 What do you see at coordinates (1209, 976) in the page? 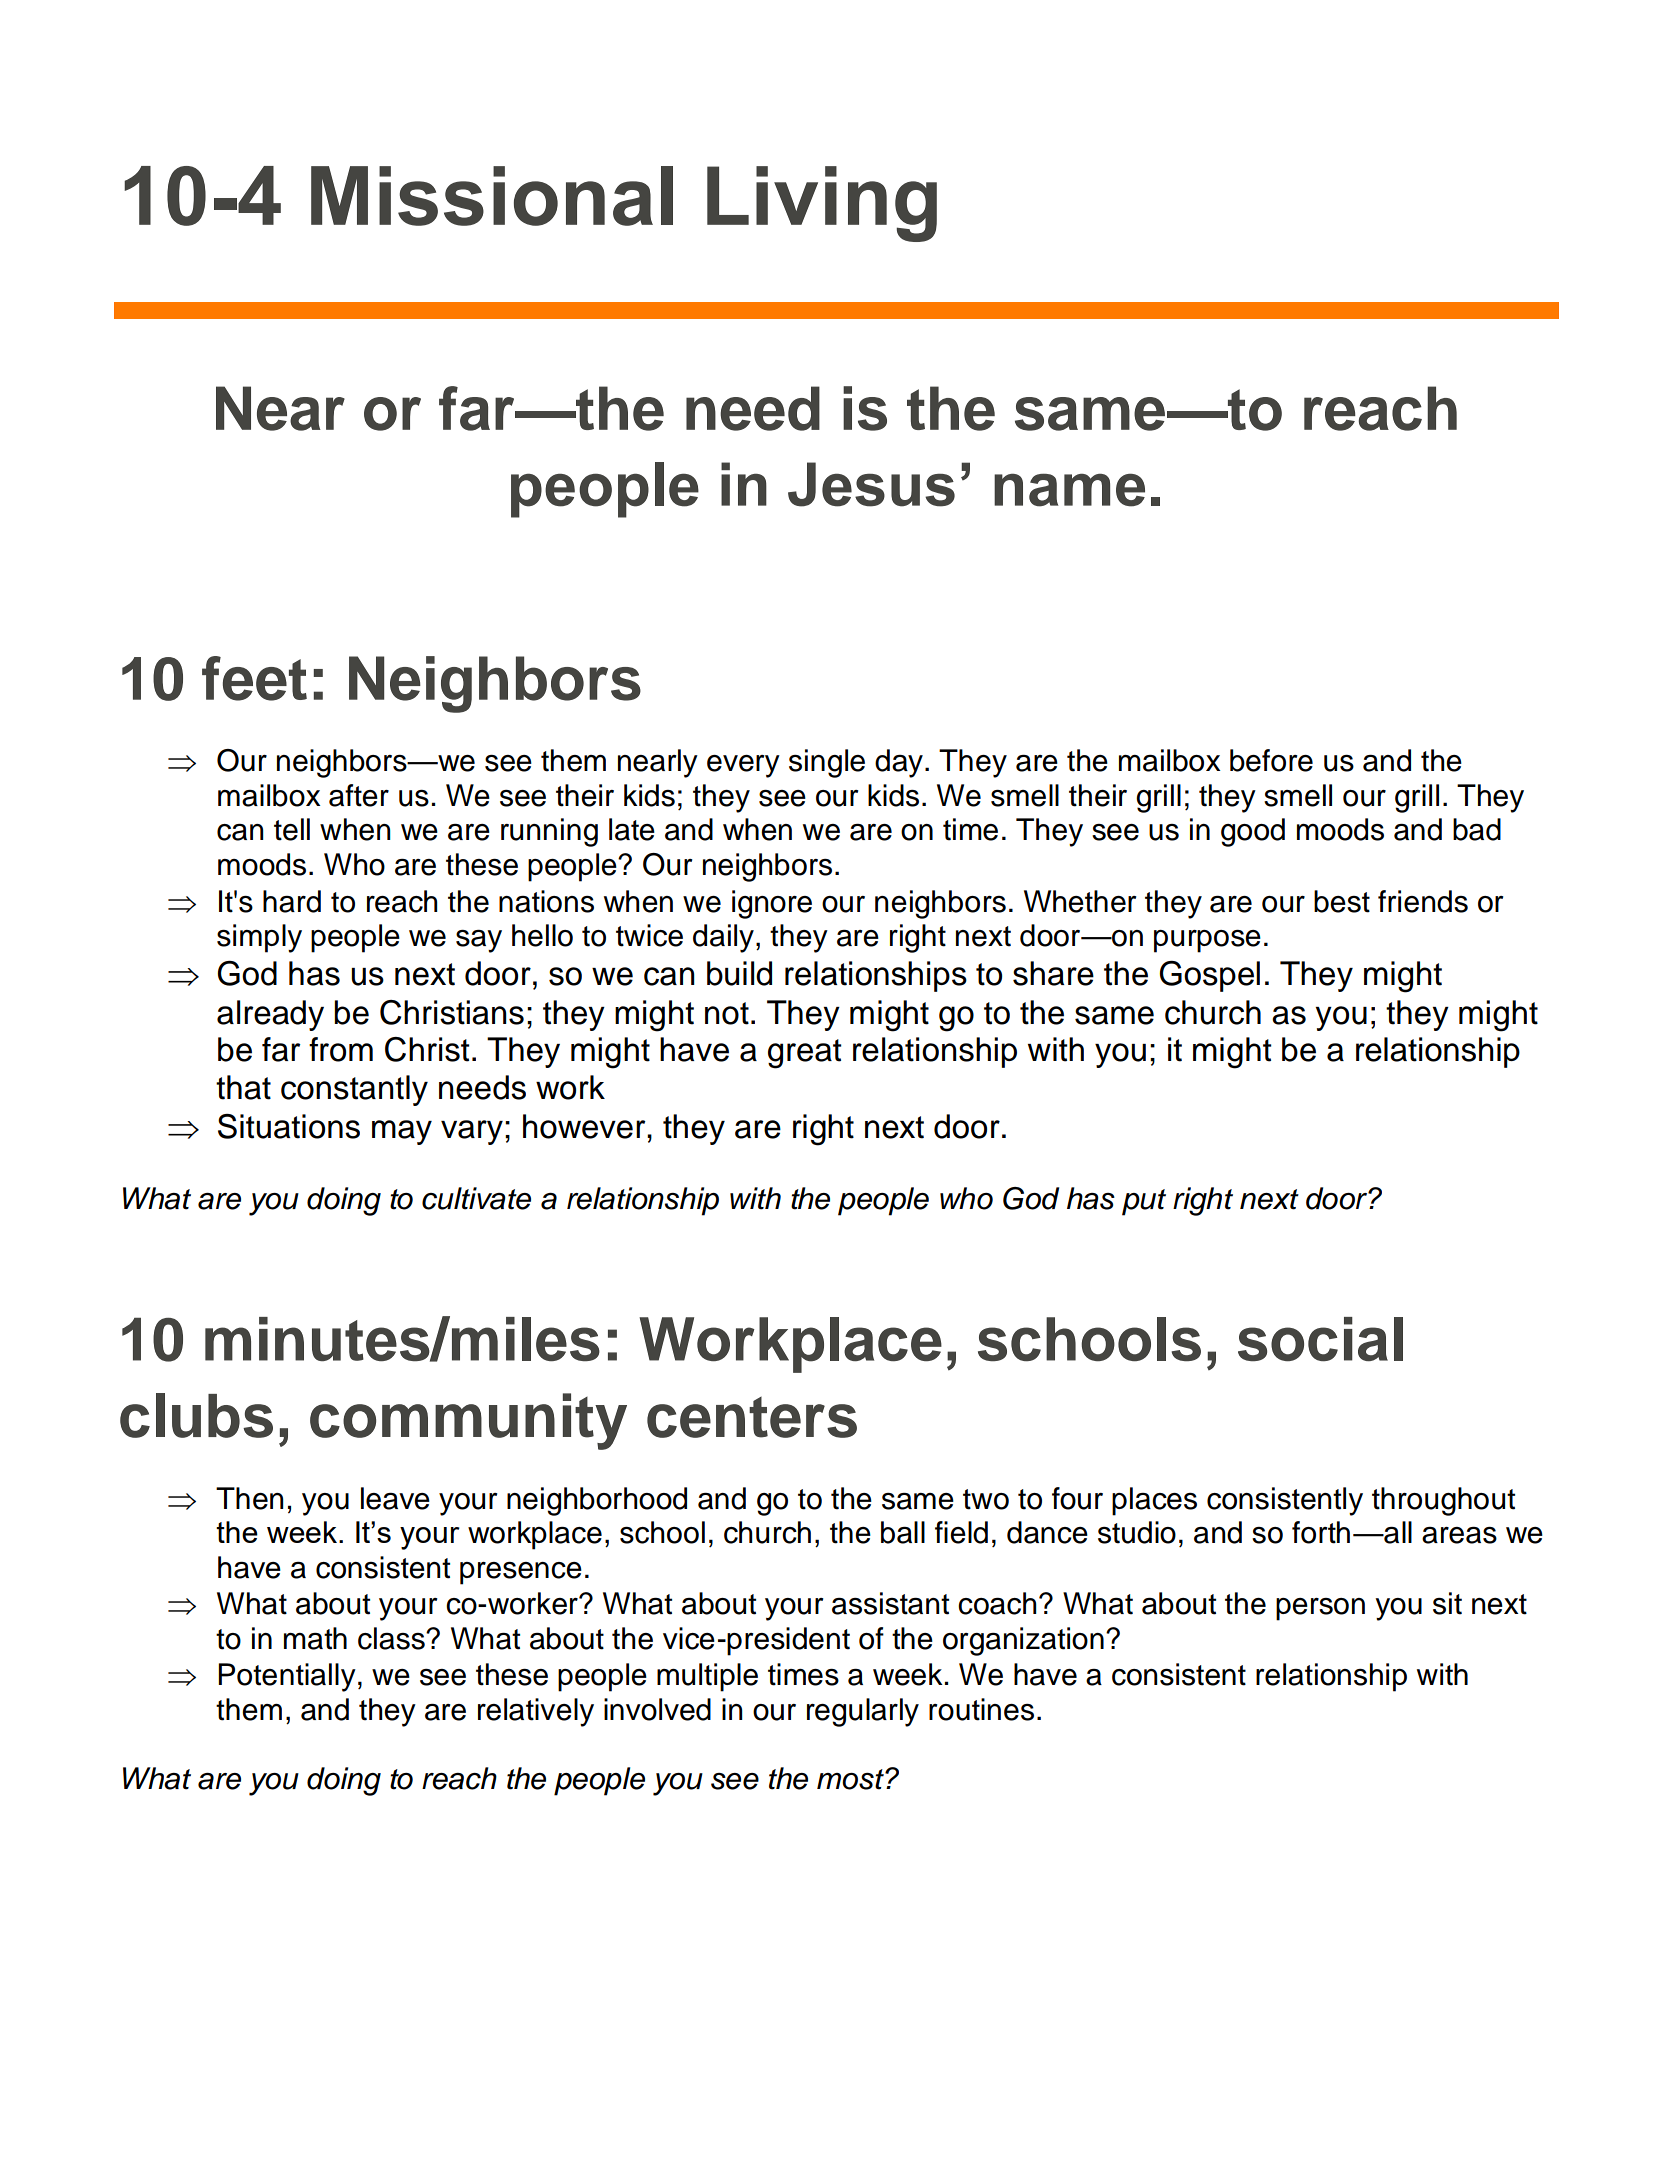
I see `Gospel` at bounding box center [1209, 976].
